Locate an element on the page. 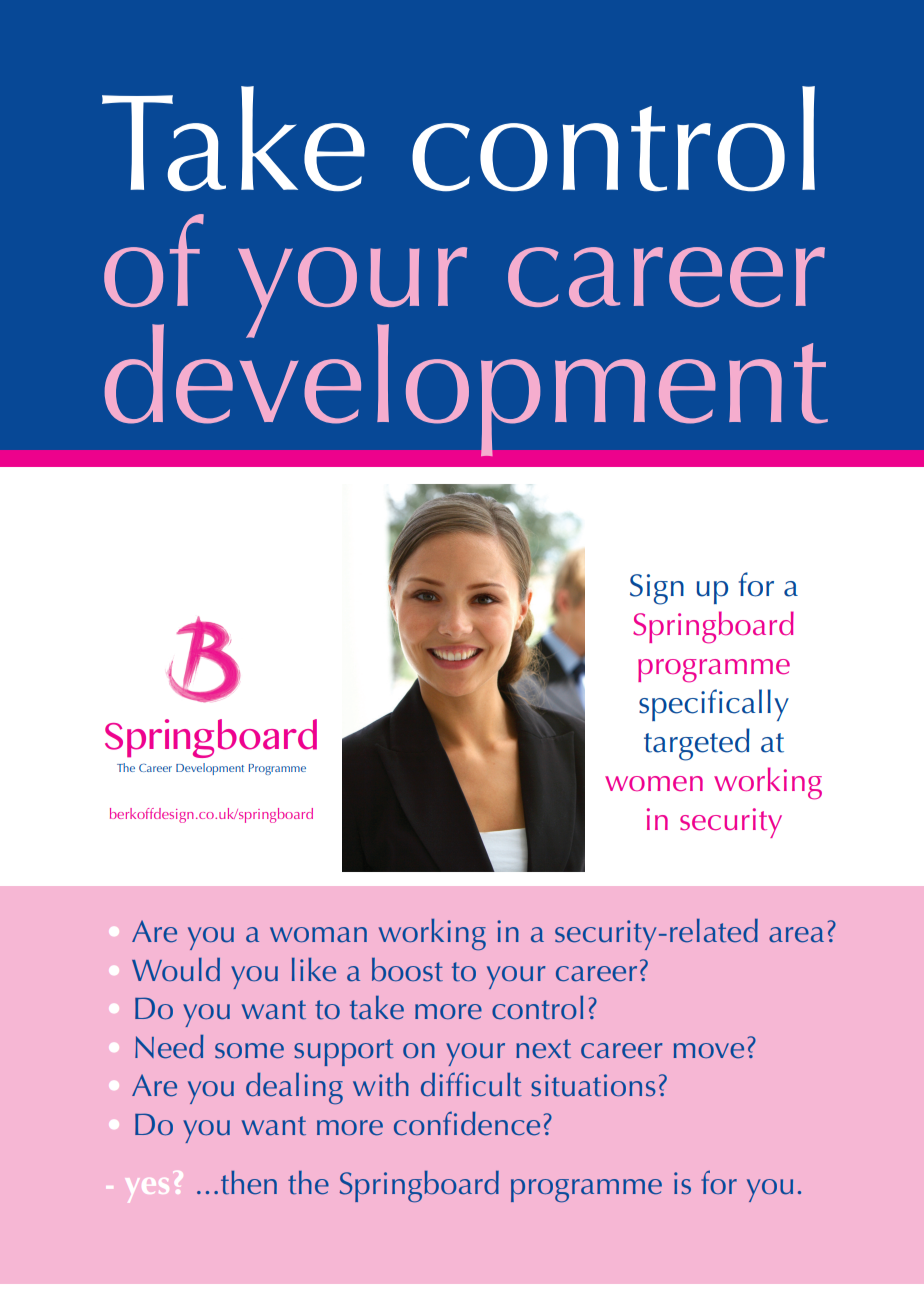 The image size is (924, 1290). difficult is located at coordinates (471, 1084).
